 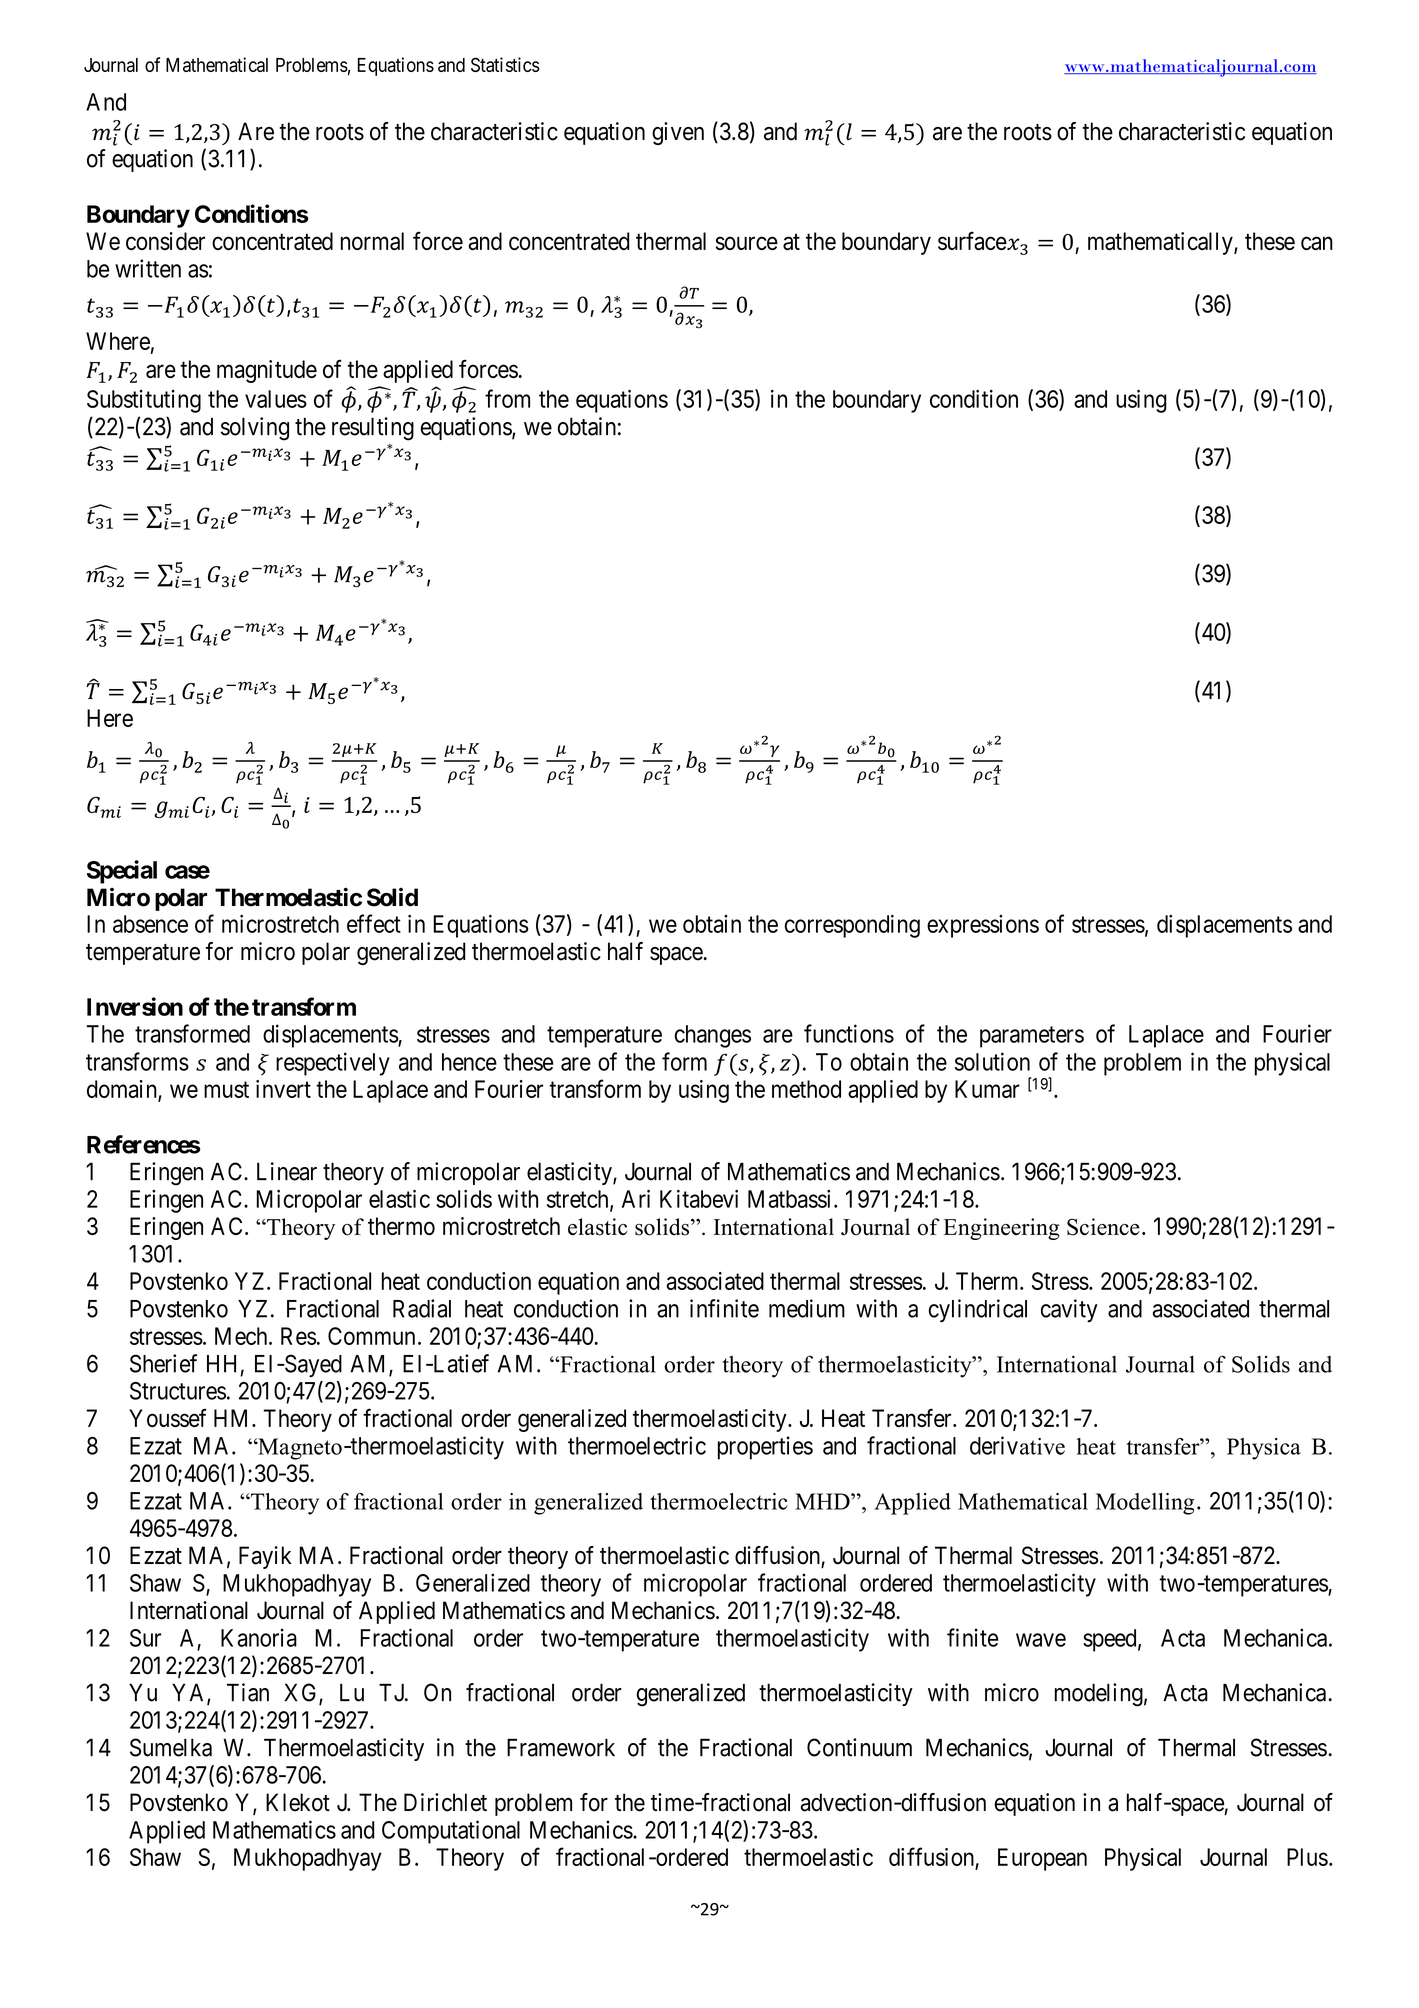 What do you see at coordinates (287, 1171) in the page?
I see `Linear` at bounding box center [287, 1171].
